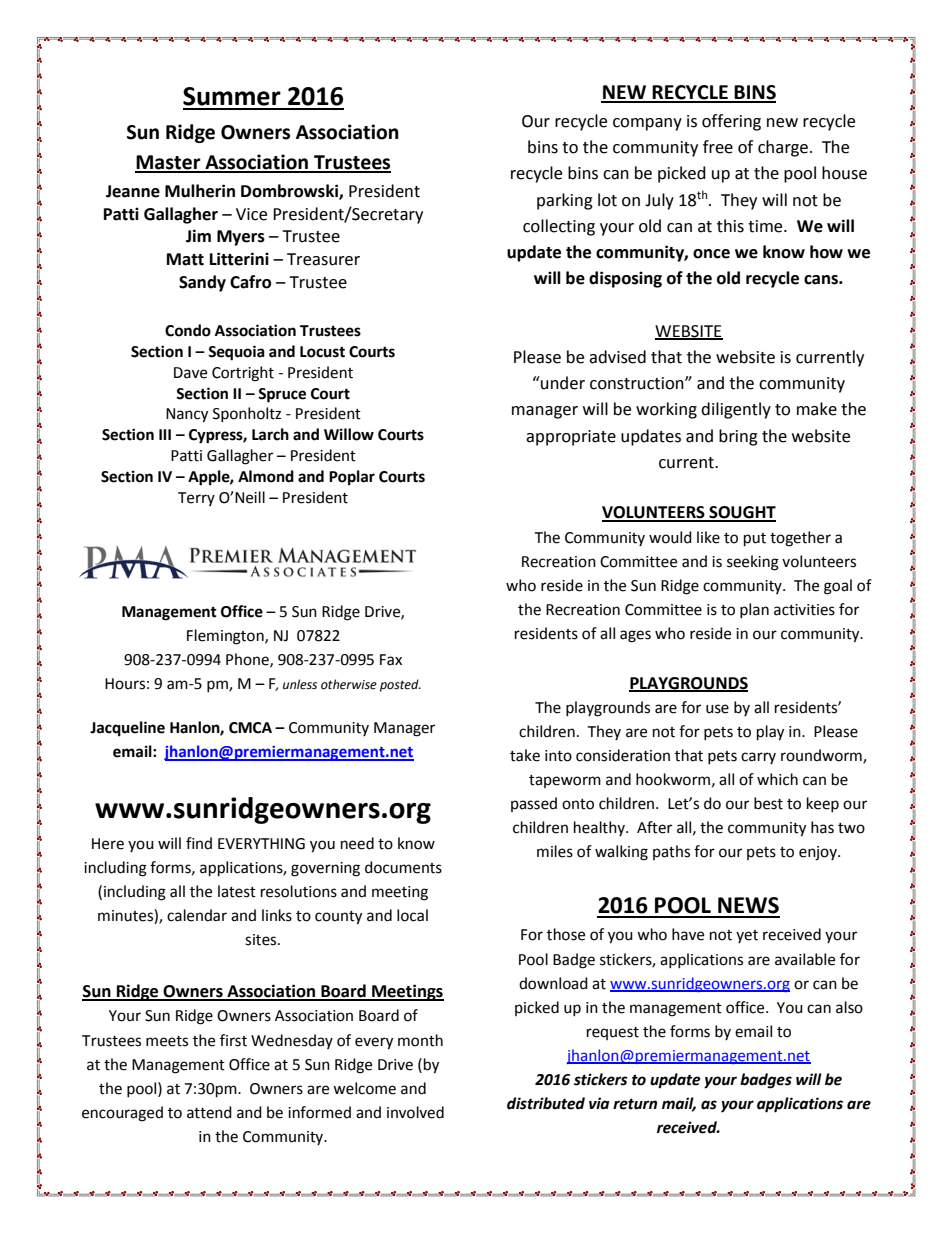 The image size is (952, 1233). I want to click on plan, so click(754, 610).
